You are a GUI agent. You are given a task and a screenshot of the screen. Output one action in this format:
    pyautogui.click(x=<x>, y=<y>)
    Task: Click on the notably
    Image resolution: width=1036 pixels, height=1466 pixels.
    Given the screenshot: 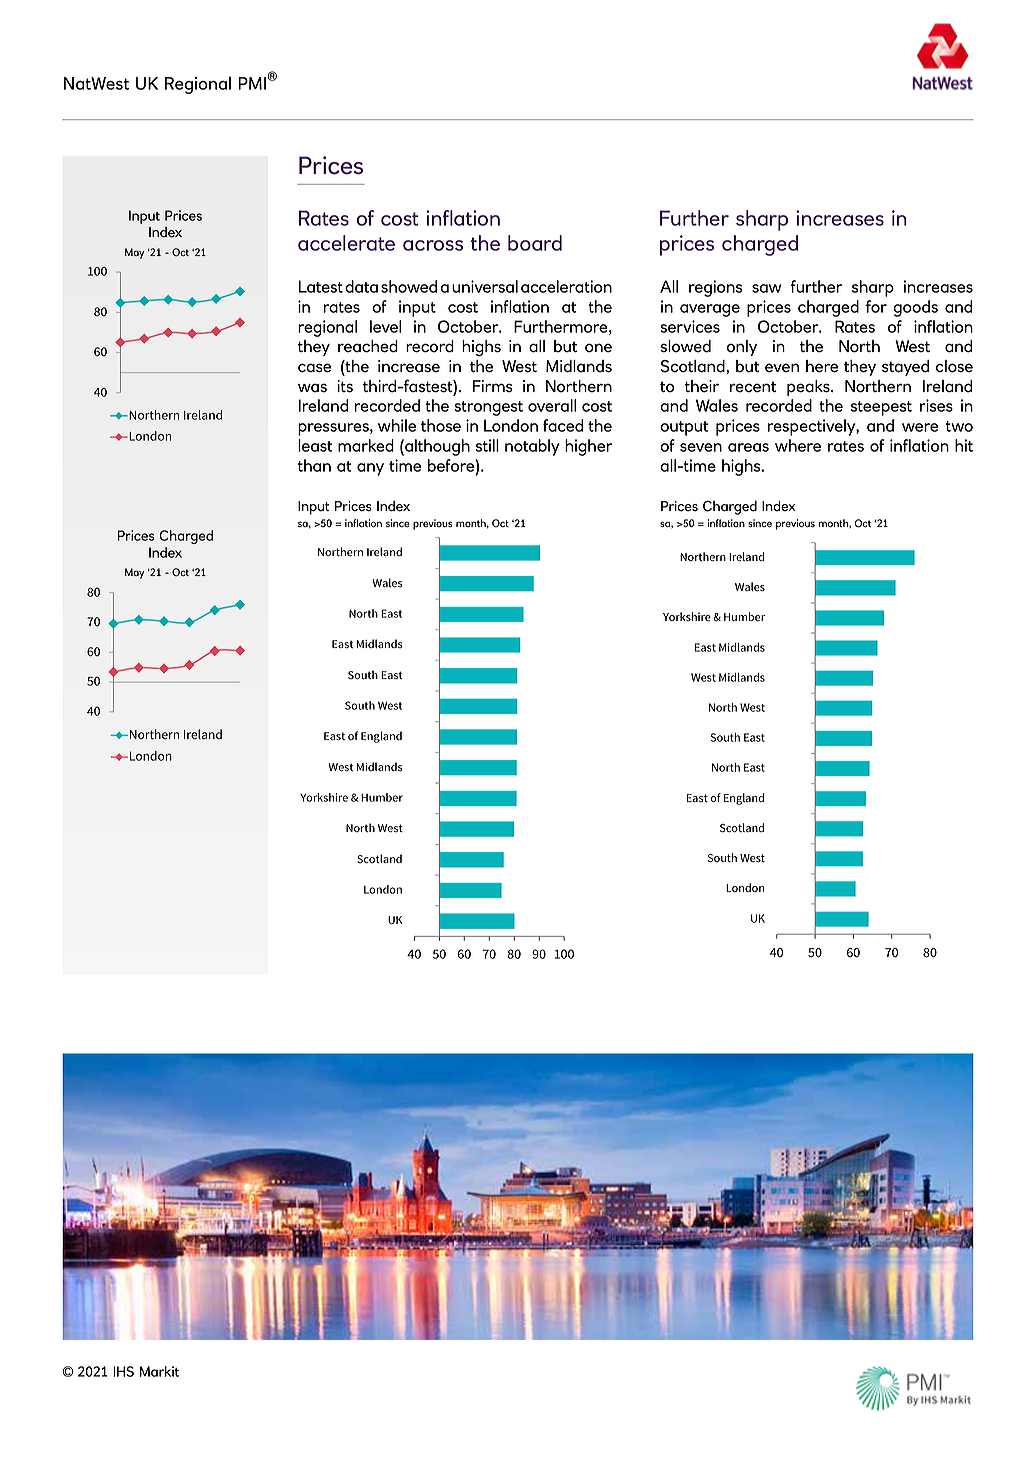 What is the action you would take?
    pyautogui.click(x=532, y=447)
